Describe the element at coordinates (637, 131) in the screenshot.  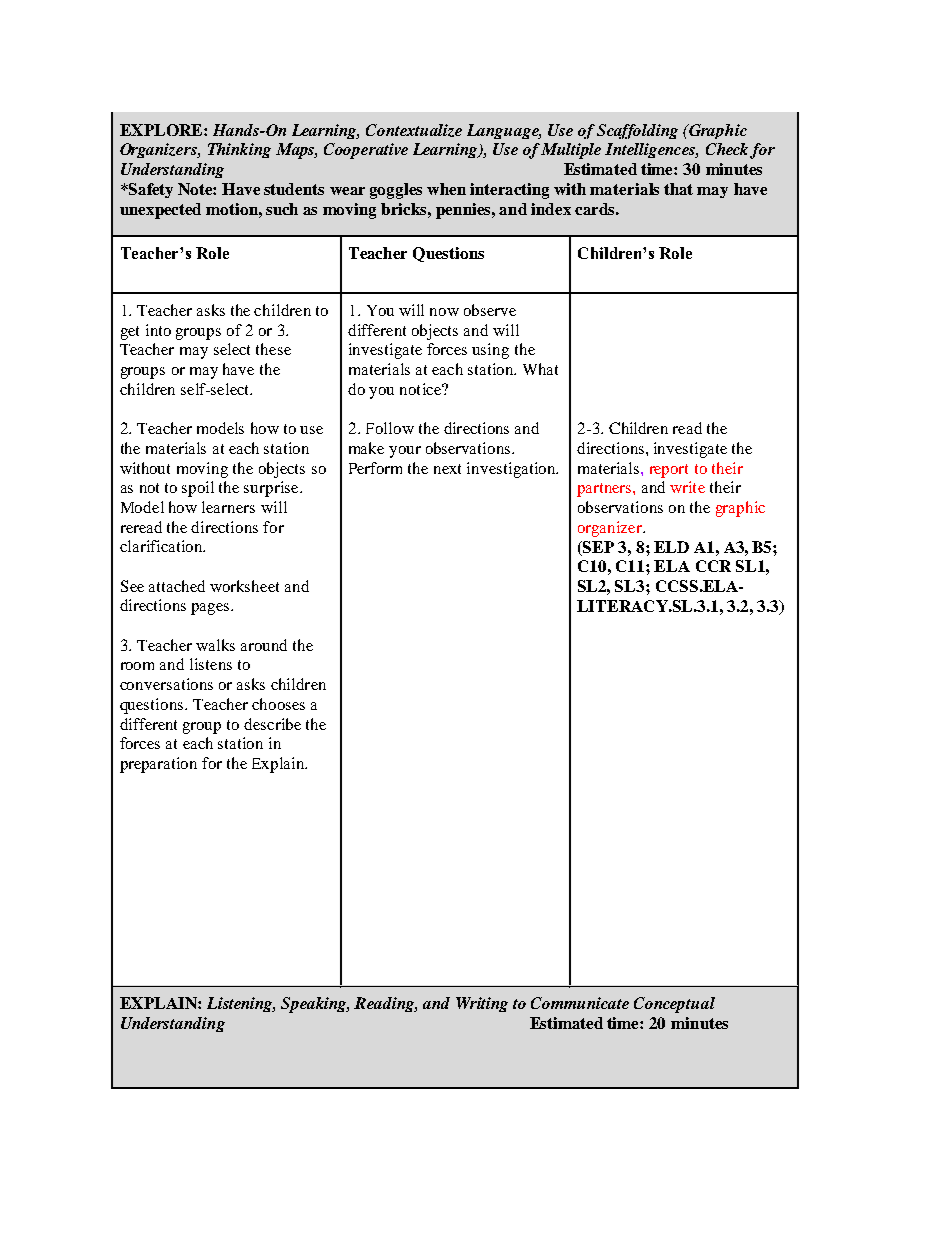
I see `Scaffolding` at that location.
